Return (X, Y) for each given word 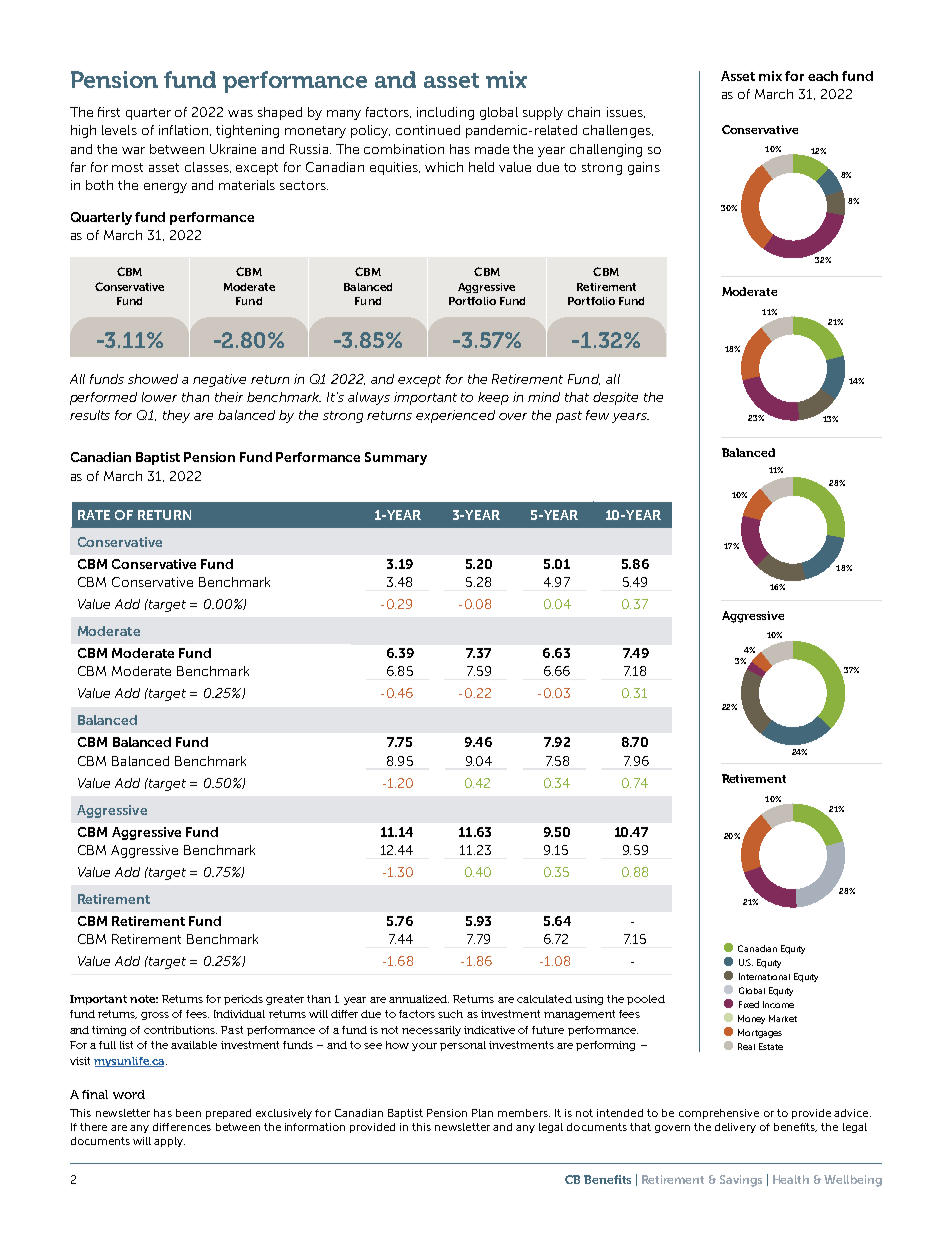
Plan (482, 1113)
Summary (396, 458)
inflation (185, 130)
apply (169, 1142)
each (823, 76)
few (597, 415)
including (445, 113)
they (176, 416)
